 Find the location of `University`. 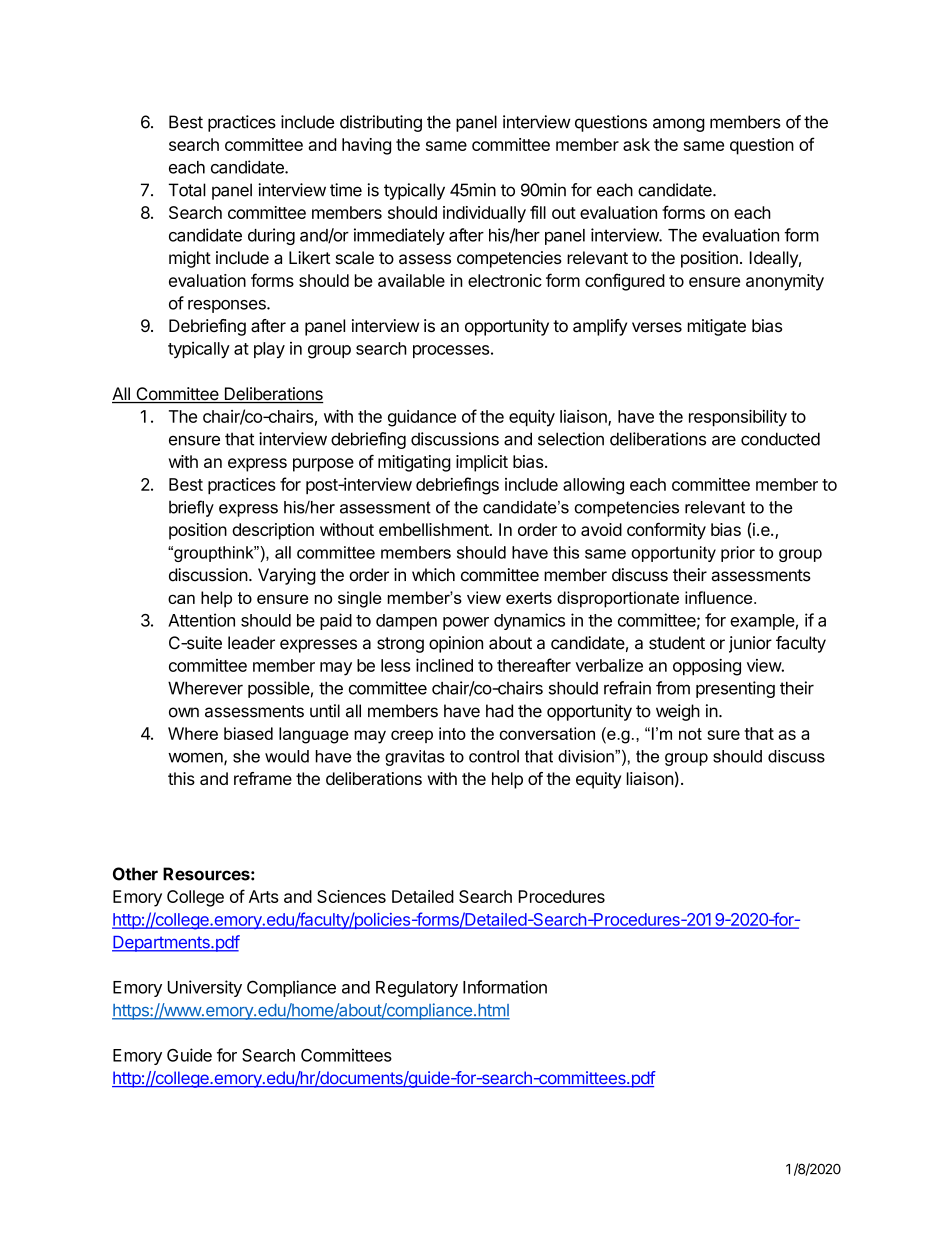

University is located at coordinates (205, 988).
